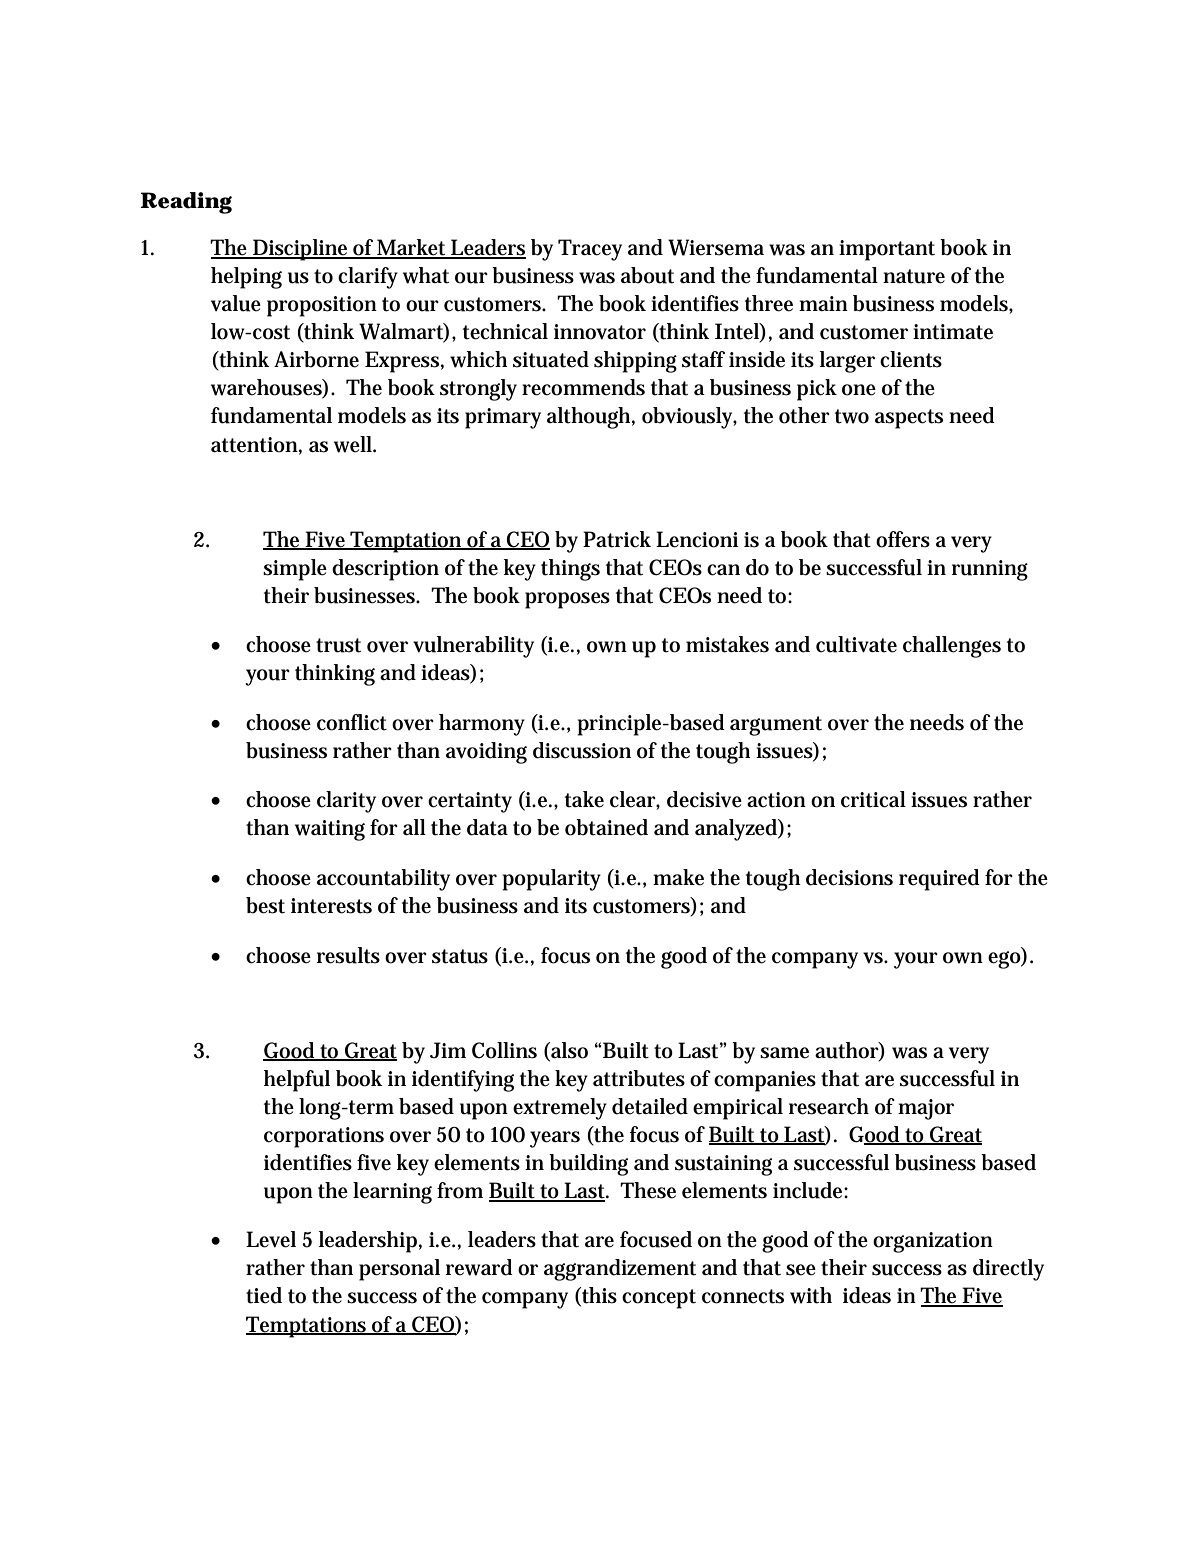 The width and height of the screenshot is (1195, 1546). Describe the element at coordinates (933, 1242) in the screenshot. I see `organization` at that location.
